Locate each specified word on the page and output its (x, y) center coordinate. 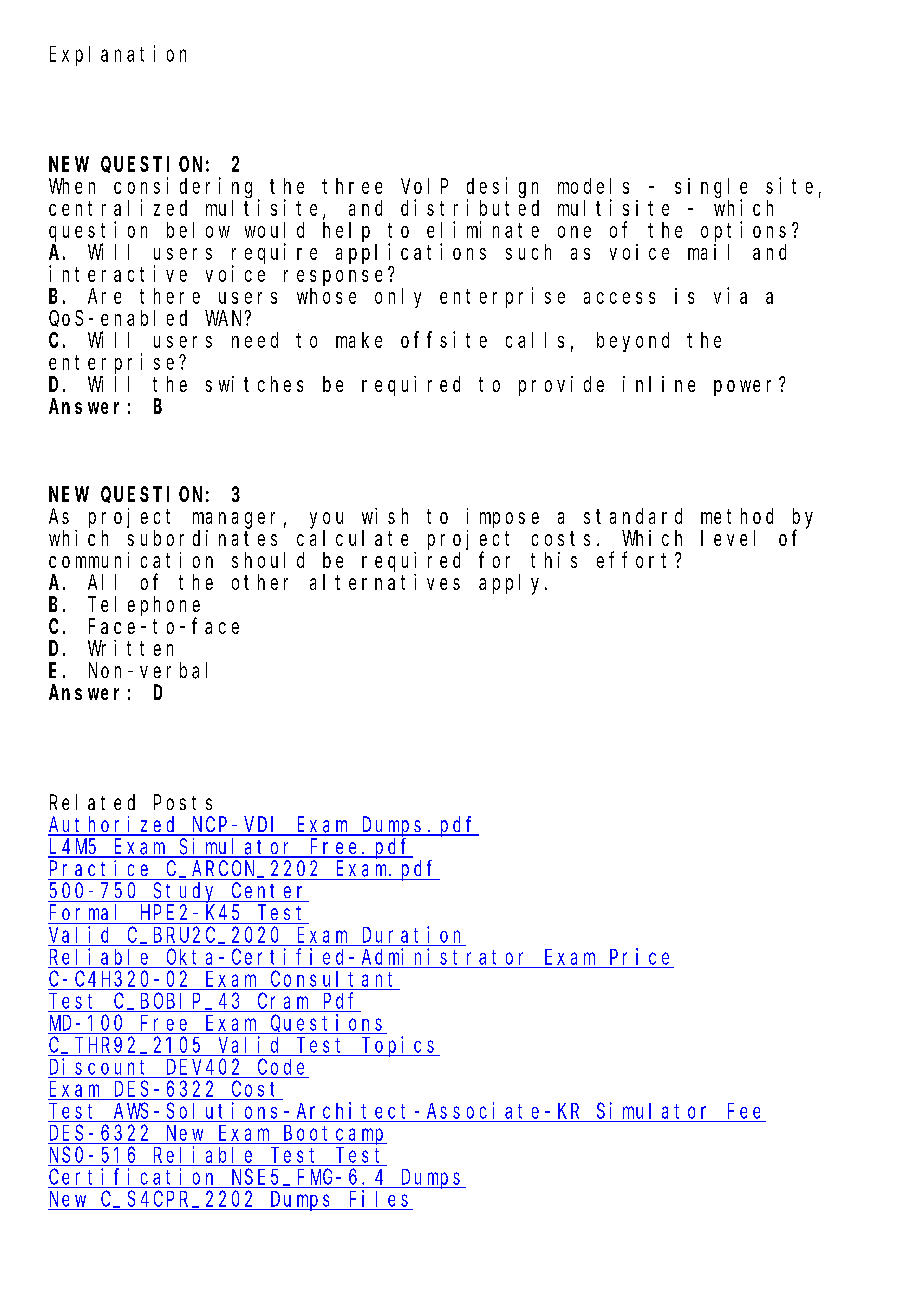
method (737, 516)
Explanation (118, 55)
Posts (183, 803)
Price (639, 956)
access (619, 298)
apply (512, 584)
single (711, 189)
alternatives (385, 582)
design (502, 188)
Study (186, 892)
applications (411, 253)
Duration (411, 934)
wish (385, 516)
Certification (131, 1176)
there (170, 296)
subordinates (202, 538)
